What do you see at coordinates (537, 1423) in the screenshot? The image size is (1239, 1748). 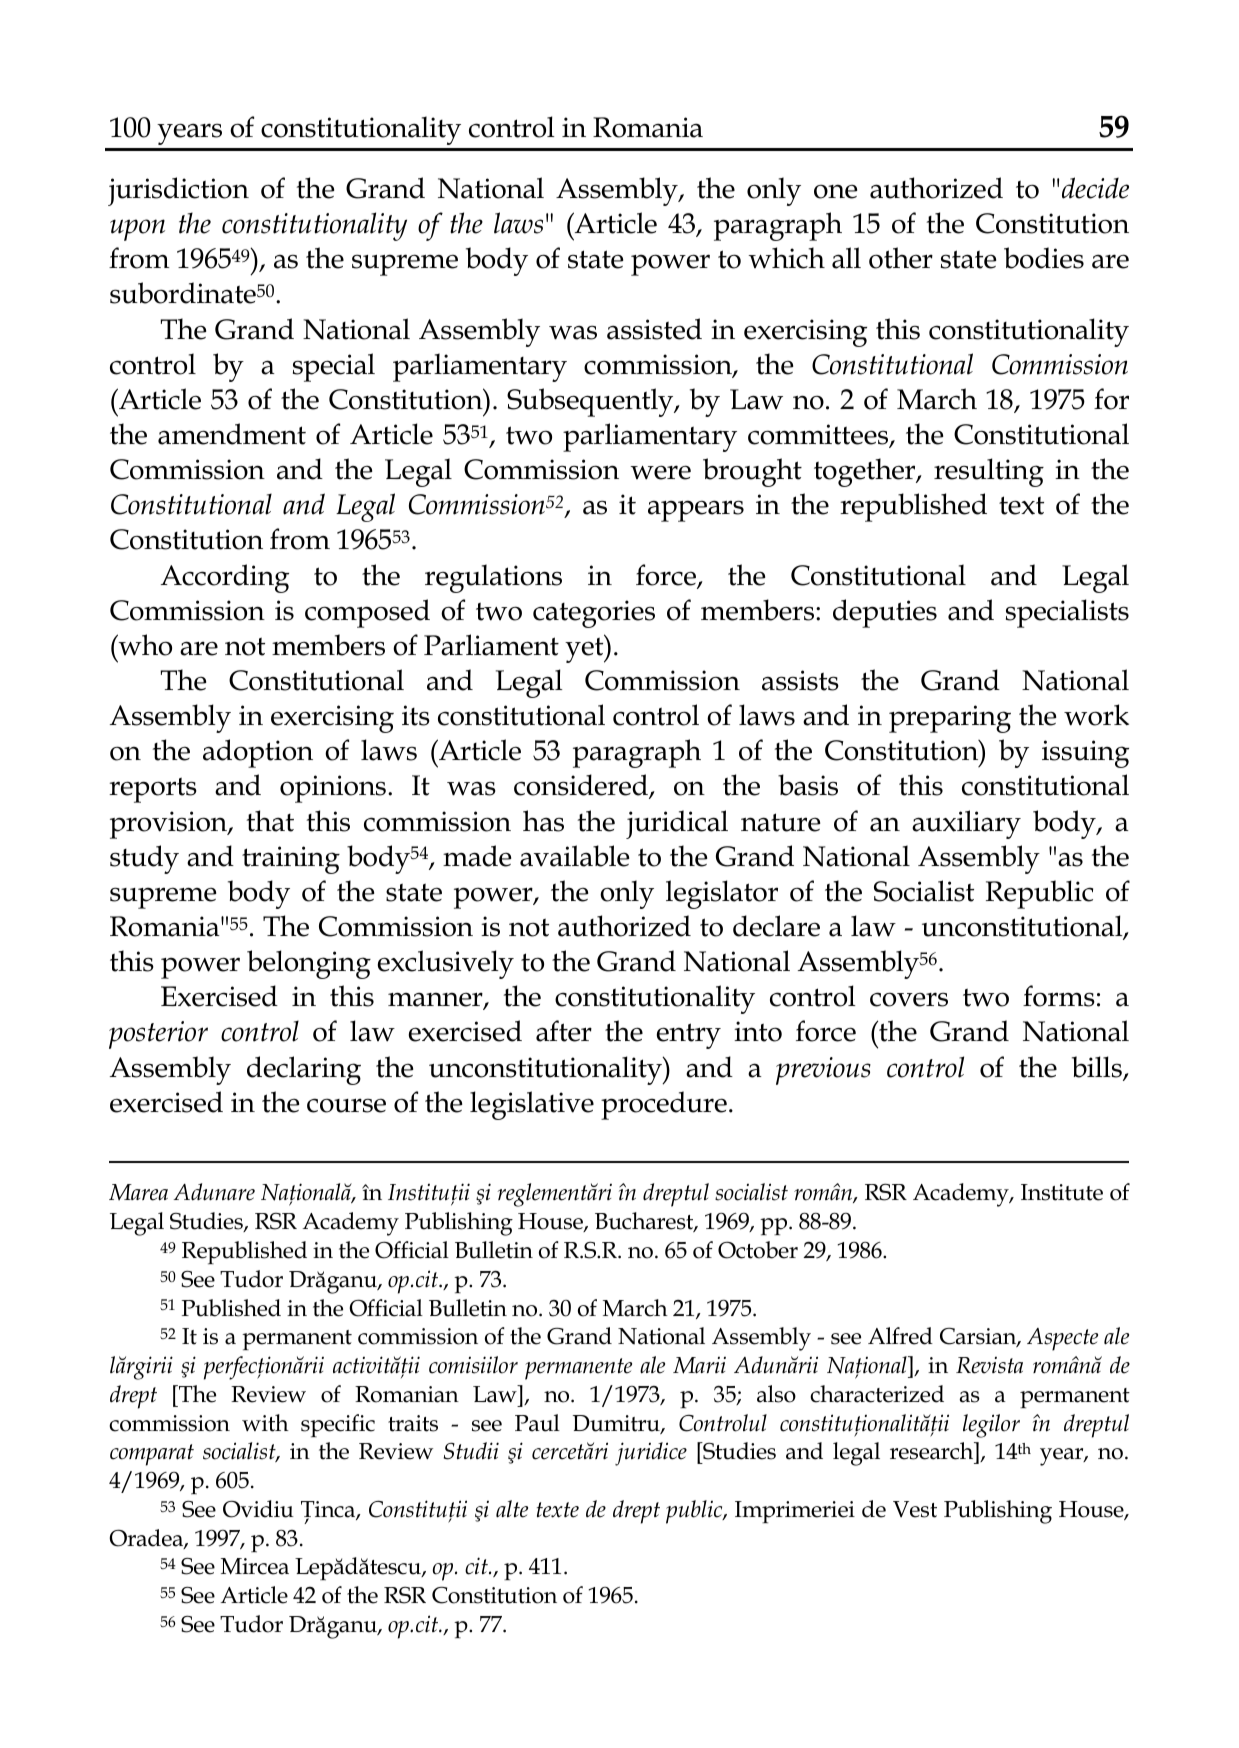 I see `Paul` at bounding box center [537, 1423].
